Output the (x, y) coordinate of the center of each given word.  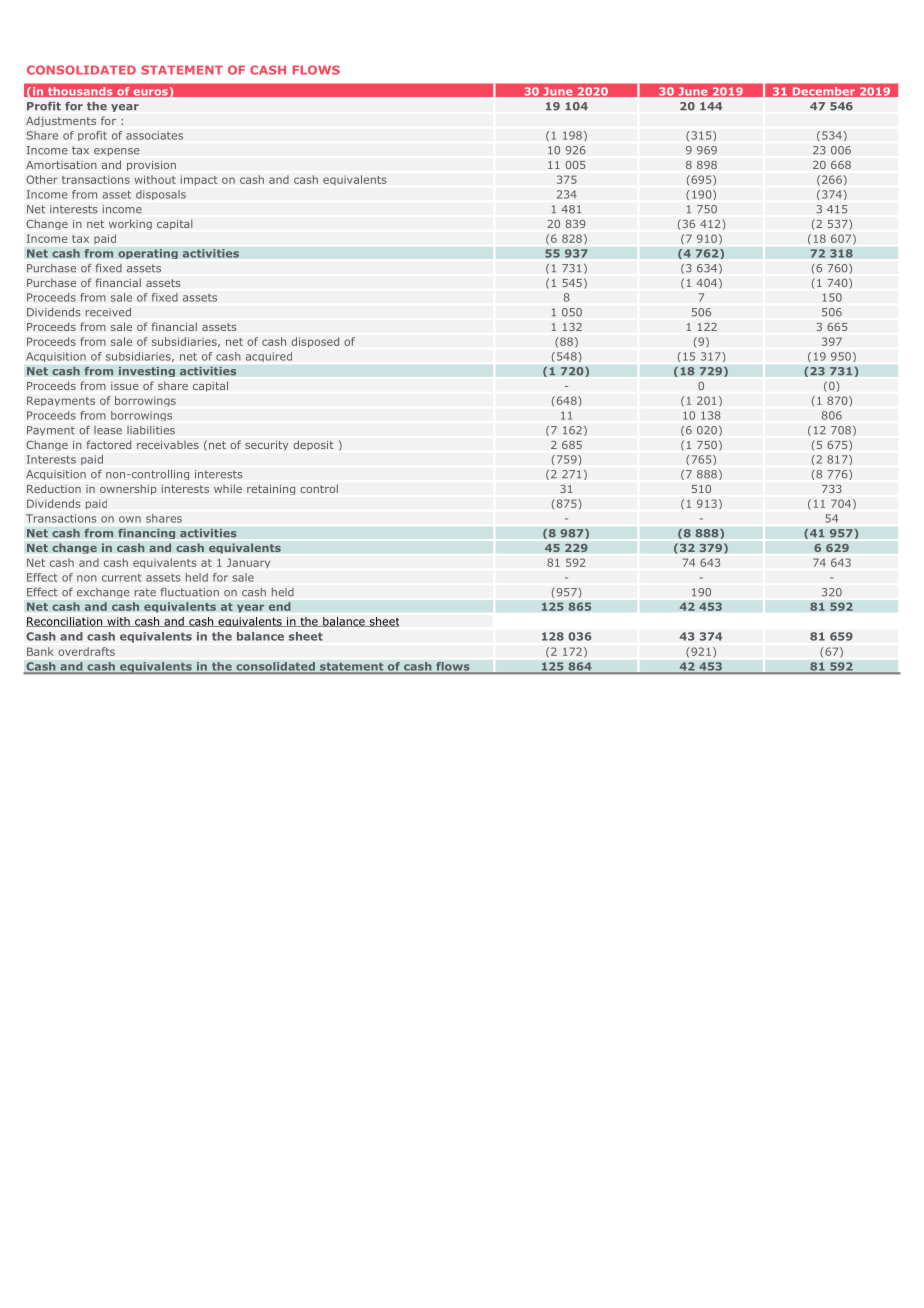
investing (147, 371)
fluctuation (189, 592)
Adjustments (61, 121)
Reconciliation (65, 622)
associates (154, 135)
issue (125, 386)
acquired (269, 357)
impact (199, 180)
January (248, 563)
